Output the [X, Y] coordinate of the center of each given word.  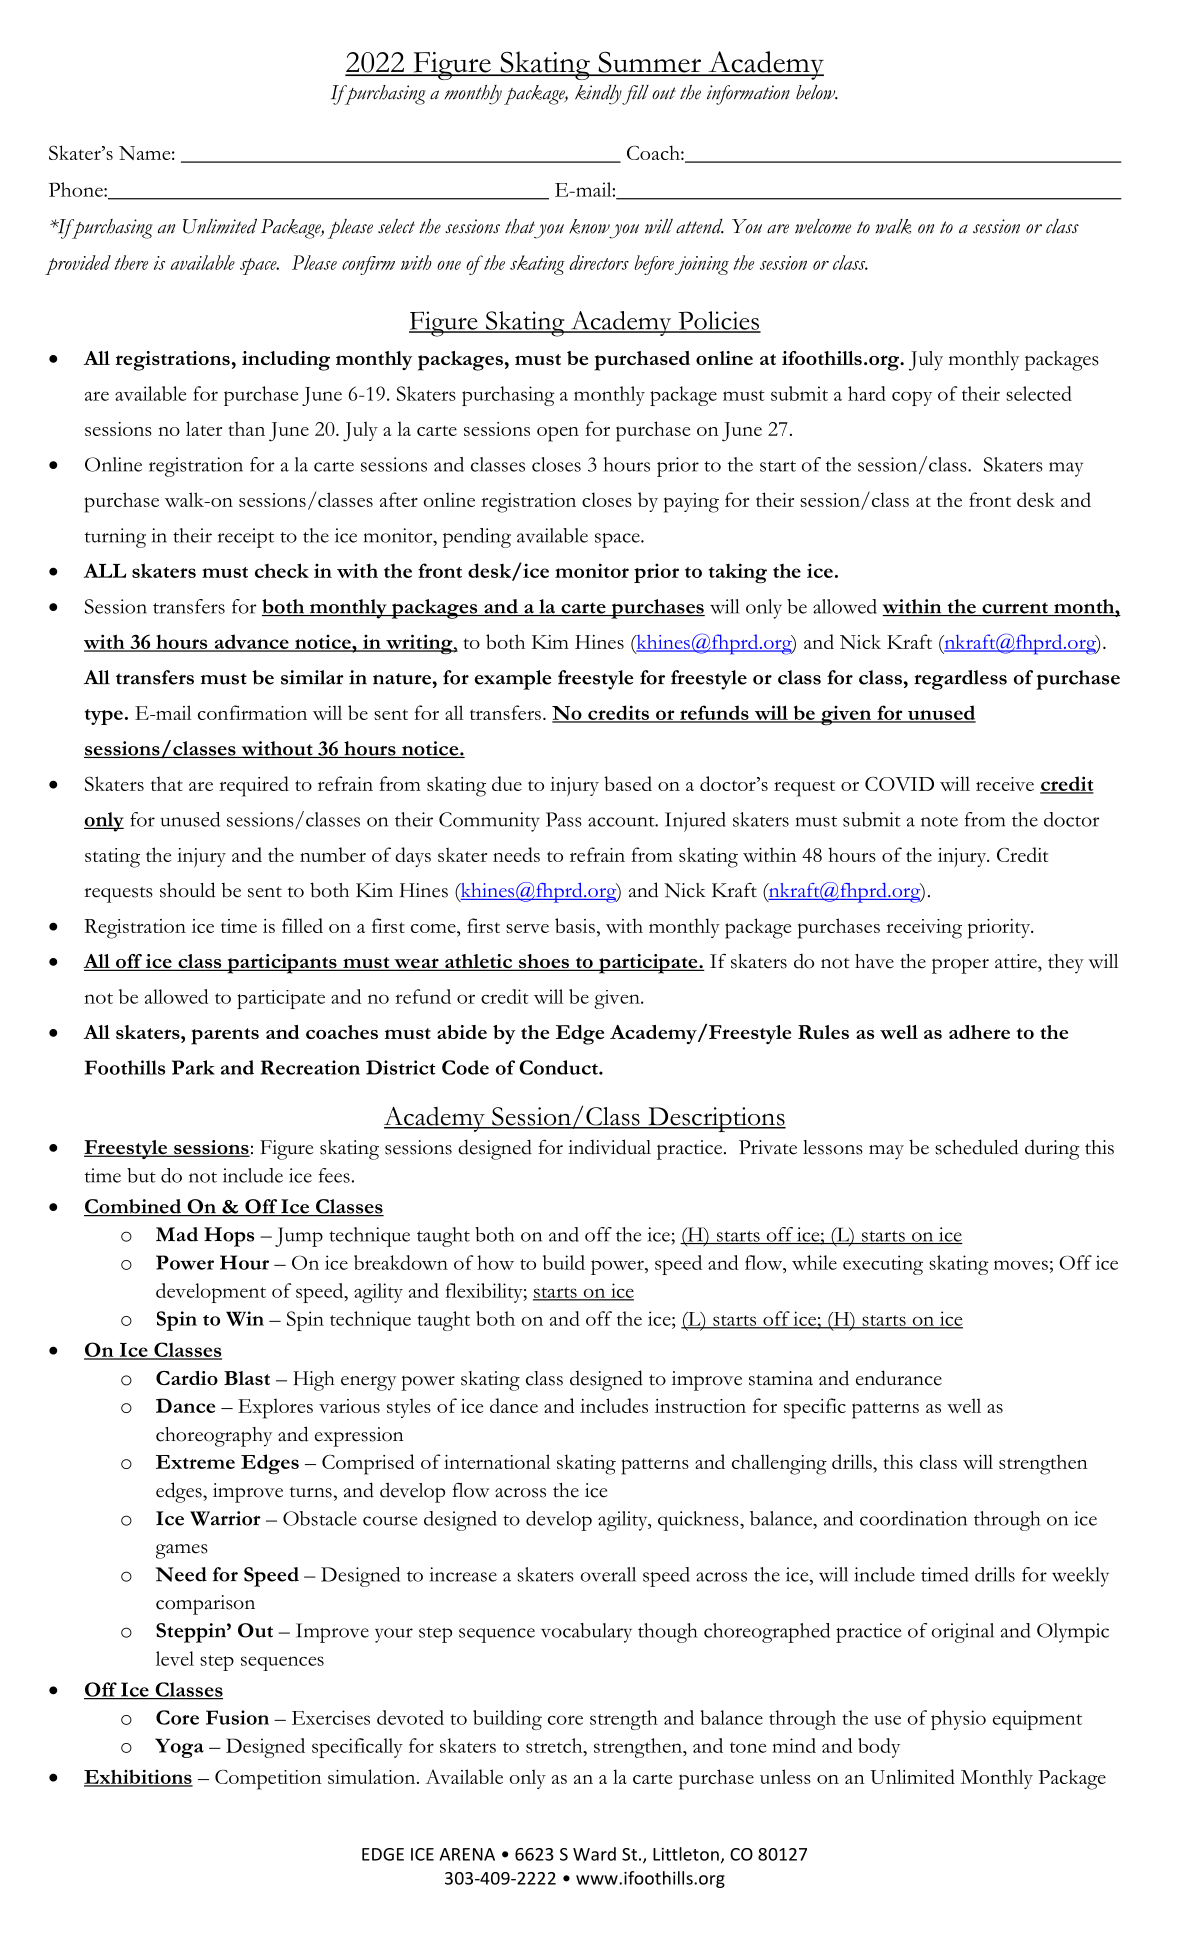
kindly [599, 95]
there [131, 262]
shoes [544, 962]
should [187, 890]
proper [960, 966]
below [817, 92]
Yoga [179, 1748]
